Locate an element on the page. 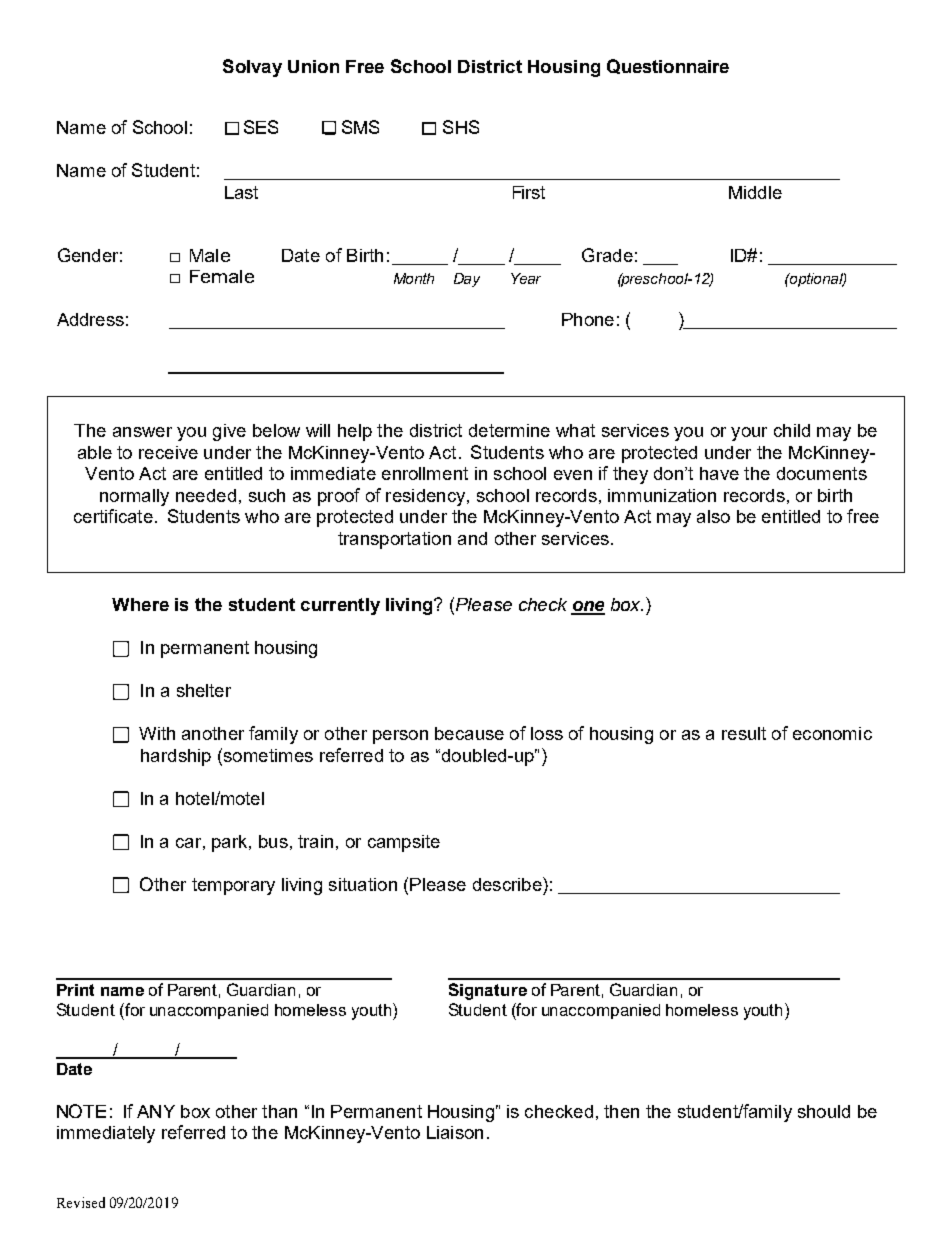 This document has height=1233, width=952. economic is located at coordinates (832, 733).
